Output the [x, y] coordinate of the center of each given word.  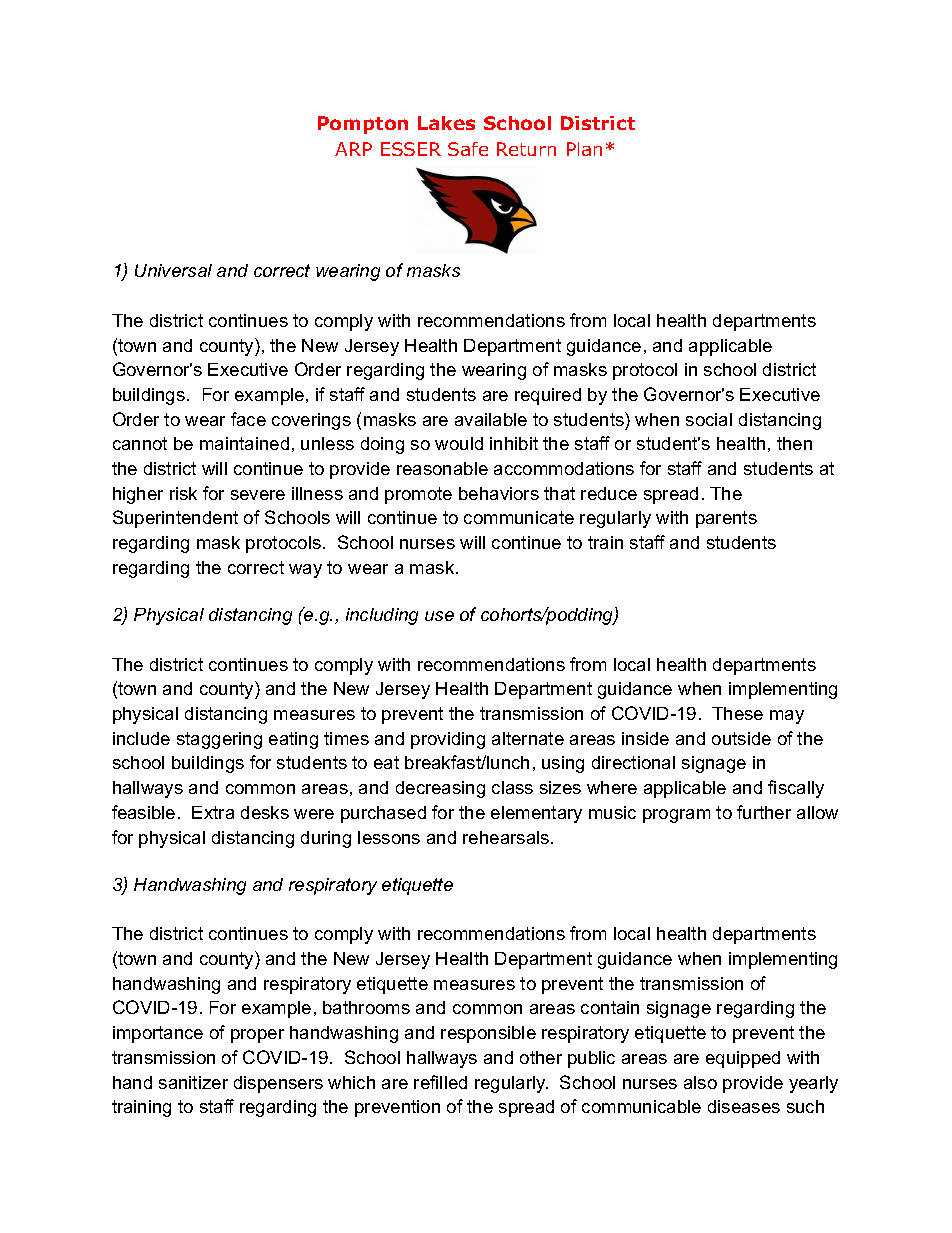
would [459, 443]
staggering [219, 740]
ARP [353, 149]
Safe [468, 149]
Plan [584, 149]
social [709, 419]
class [512, 787]
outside [741, 738]
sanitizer [193, 1082]
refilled [440, 1082]
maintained [244, 443]
